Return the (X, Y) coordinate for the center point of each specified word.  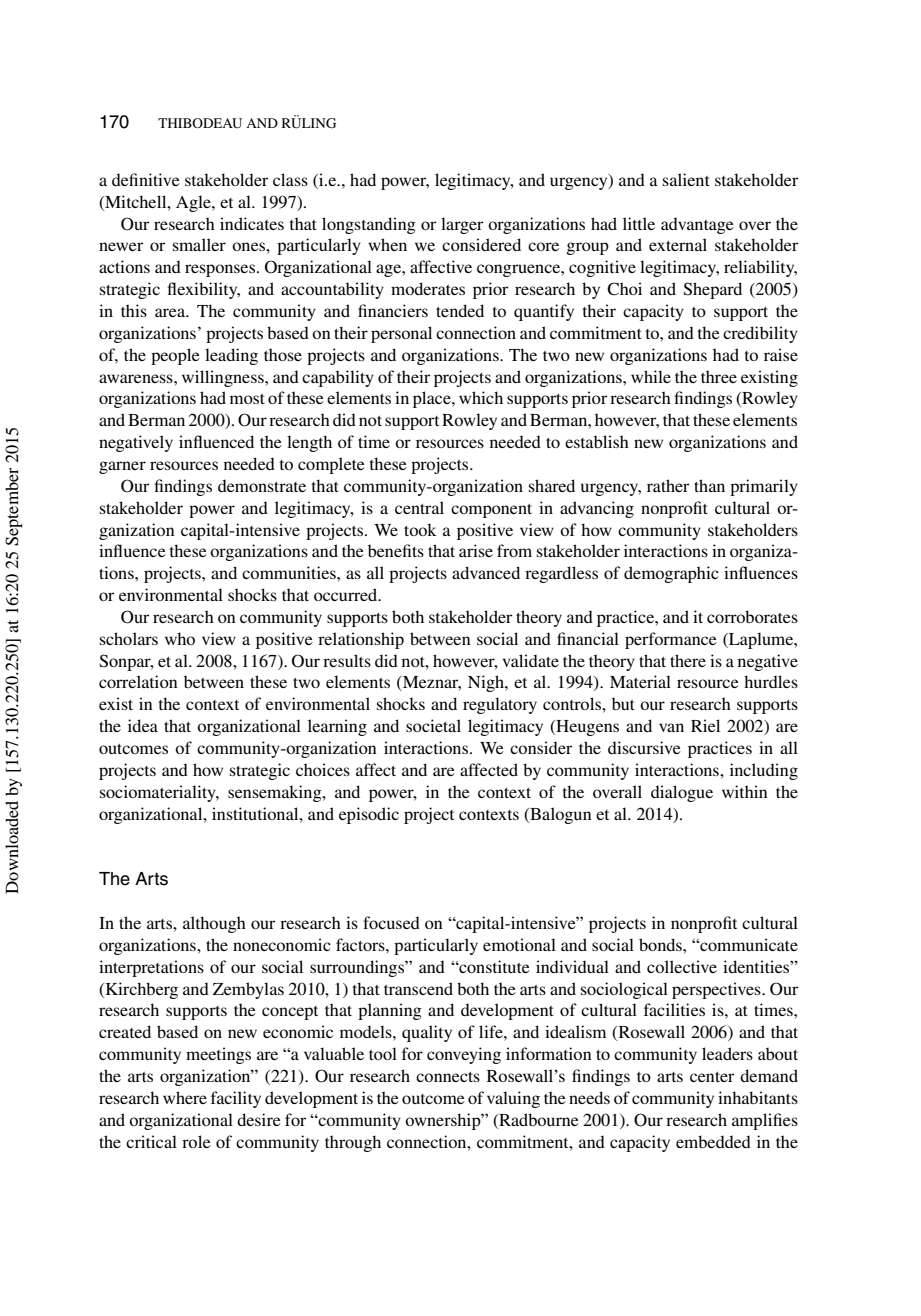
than (709, 485)
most (247, 399)
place (433, 399)
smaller (199, 244)
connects (448, 1077)
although (214, 924)
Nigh (487, 683)
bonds (661, 944)
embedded (713, 1141)
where (185, 1097)
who (180, 638)
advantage (697, 225)
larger (462, 225)
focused (391, 922)
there (688, 660)
